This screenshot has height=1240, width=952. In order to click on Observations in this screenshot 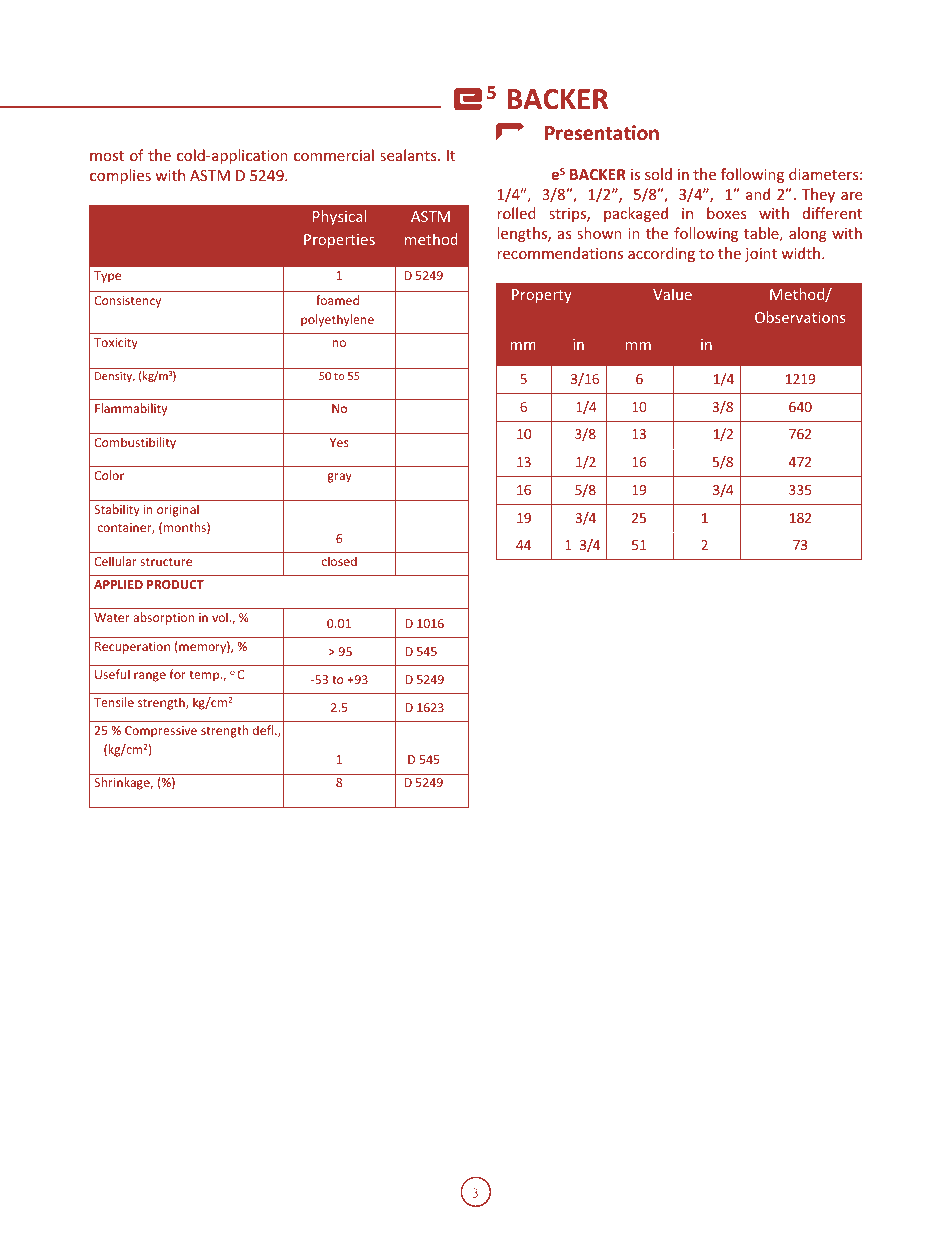, I will do `click(800, 317)`.
